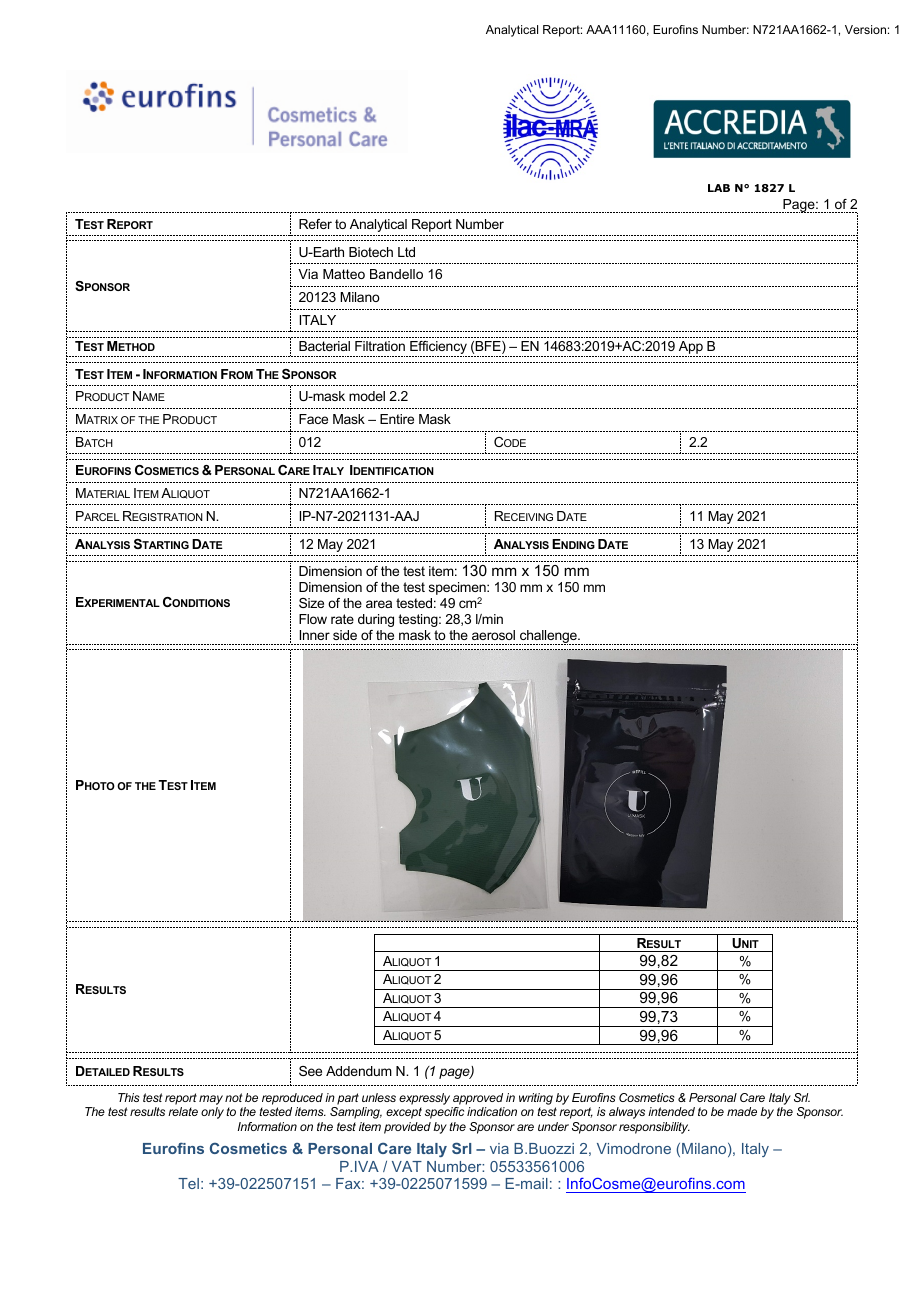  What do you see at coordinates (212, 1113) in the screenshot?
I see `only` at bounding box center [212, 1113].
